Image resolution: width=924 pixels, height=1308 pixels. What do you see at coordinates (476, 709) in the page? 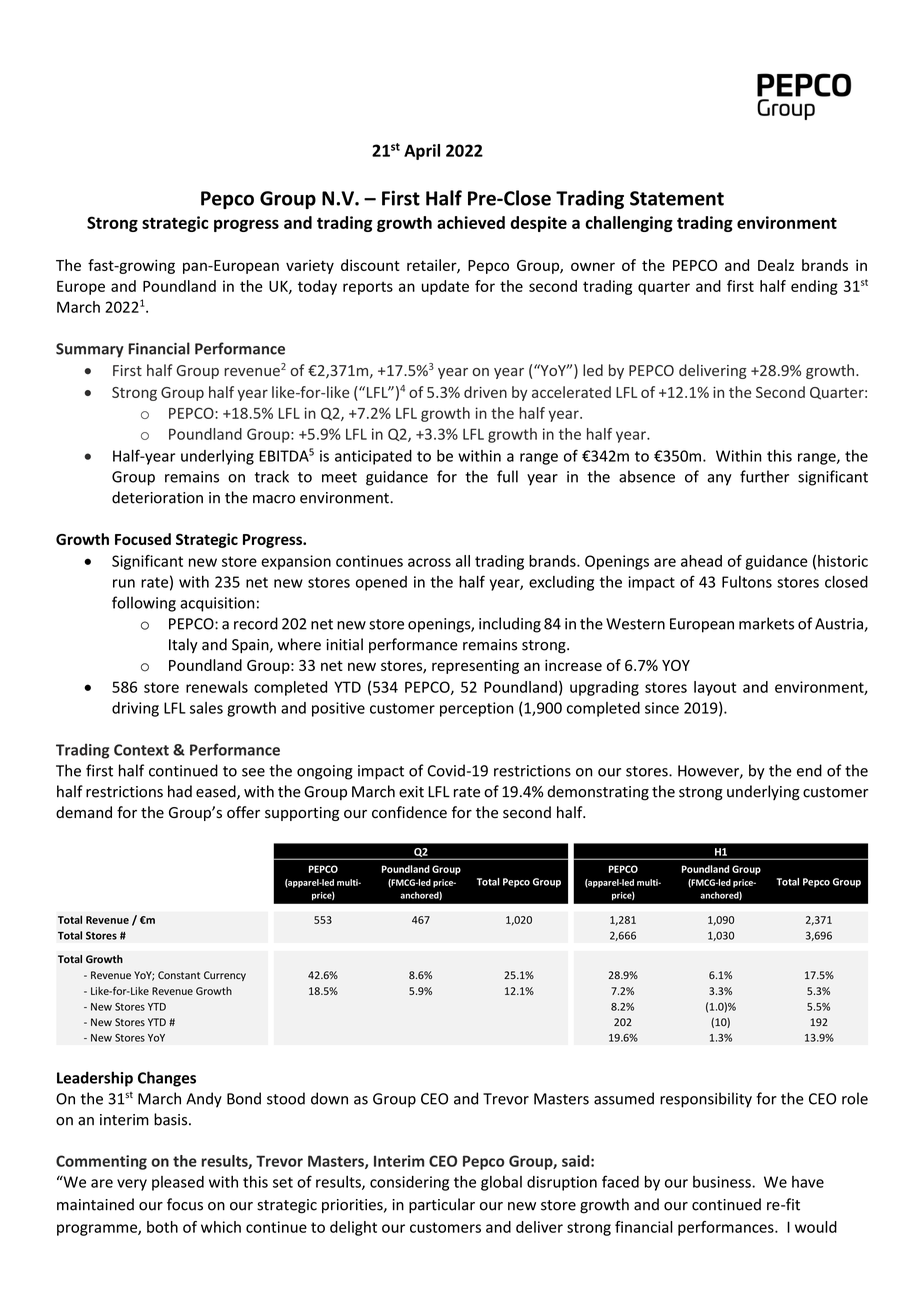
I see `perception` at bounding box center [476, 709].
